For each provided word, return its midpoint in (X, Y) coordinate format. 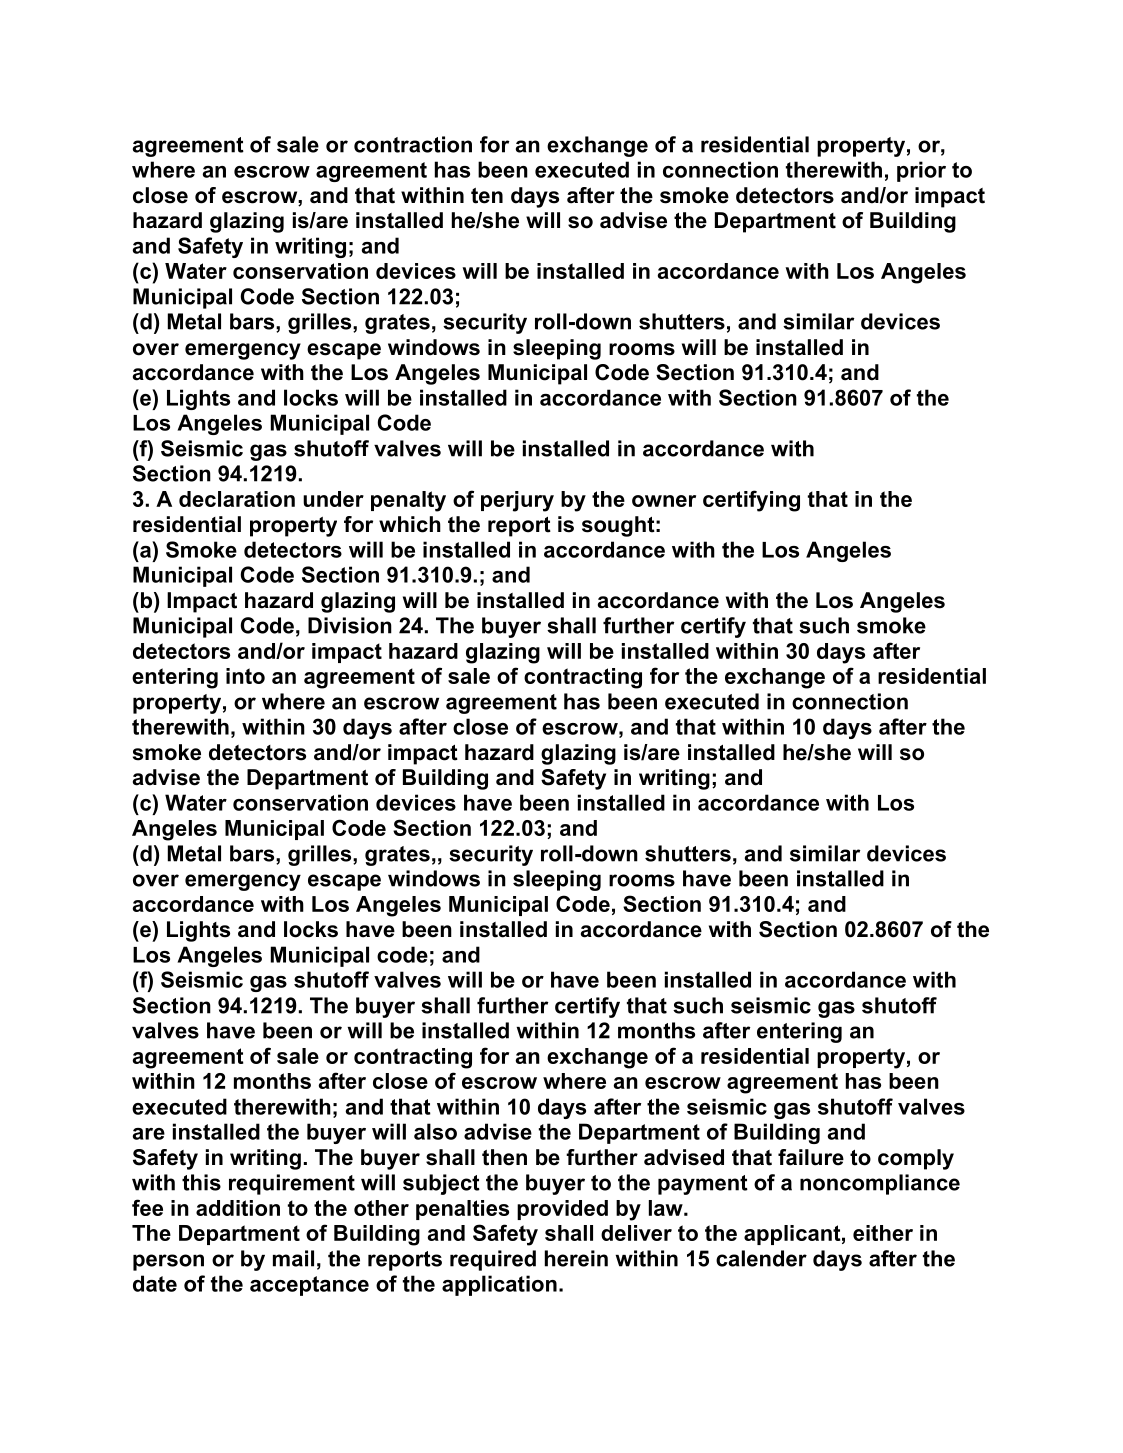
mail (293, 1258)
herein (576, 1258)
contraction (413, 144)
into (245, 676)
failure (811, 1157)
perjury (517, 501)
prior (921, 171)
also (435, 1131)
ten (487, 196)
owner (664, 501)
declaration (237, 499)
